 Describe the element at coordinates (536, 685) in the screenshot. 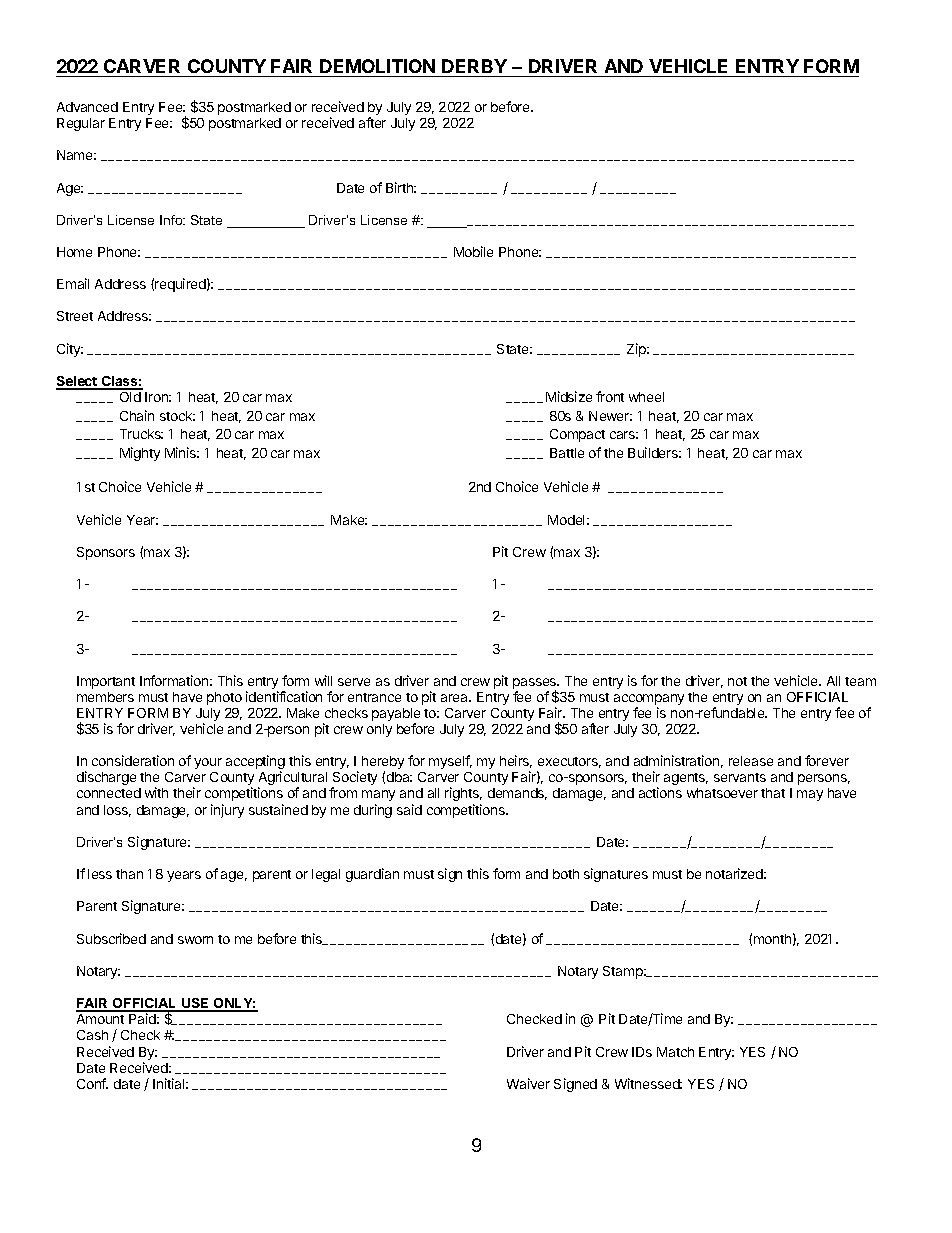

I see `passes` at that location.
